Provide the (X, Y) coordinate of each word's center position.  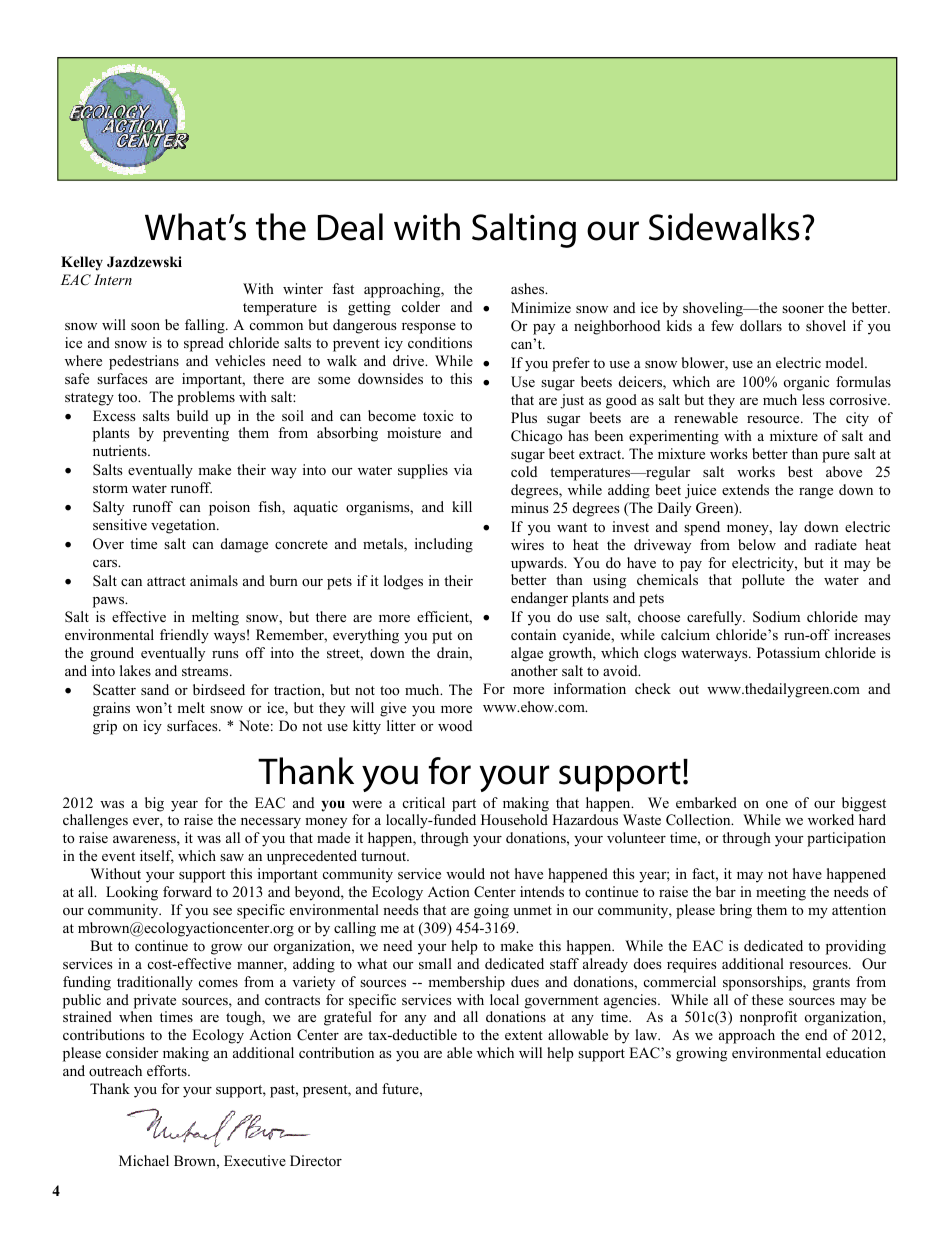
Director (316, 1160)
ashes (529, 288)
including (444, 545)
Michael (144, 1160)
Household (514, 819)
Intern (113, 279)
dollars (761, 325)
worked (831, 819)
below (757, 544)
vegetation (184, 526)
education (856, 1052)
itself (157, 857)
